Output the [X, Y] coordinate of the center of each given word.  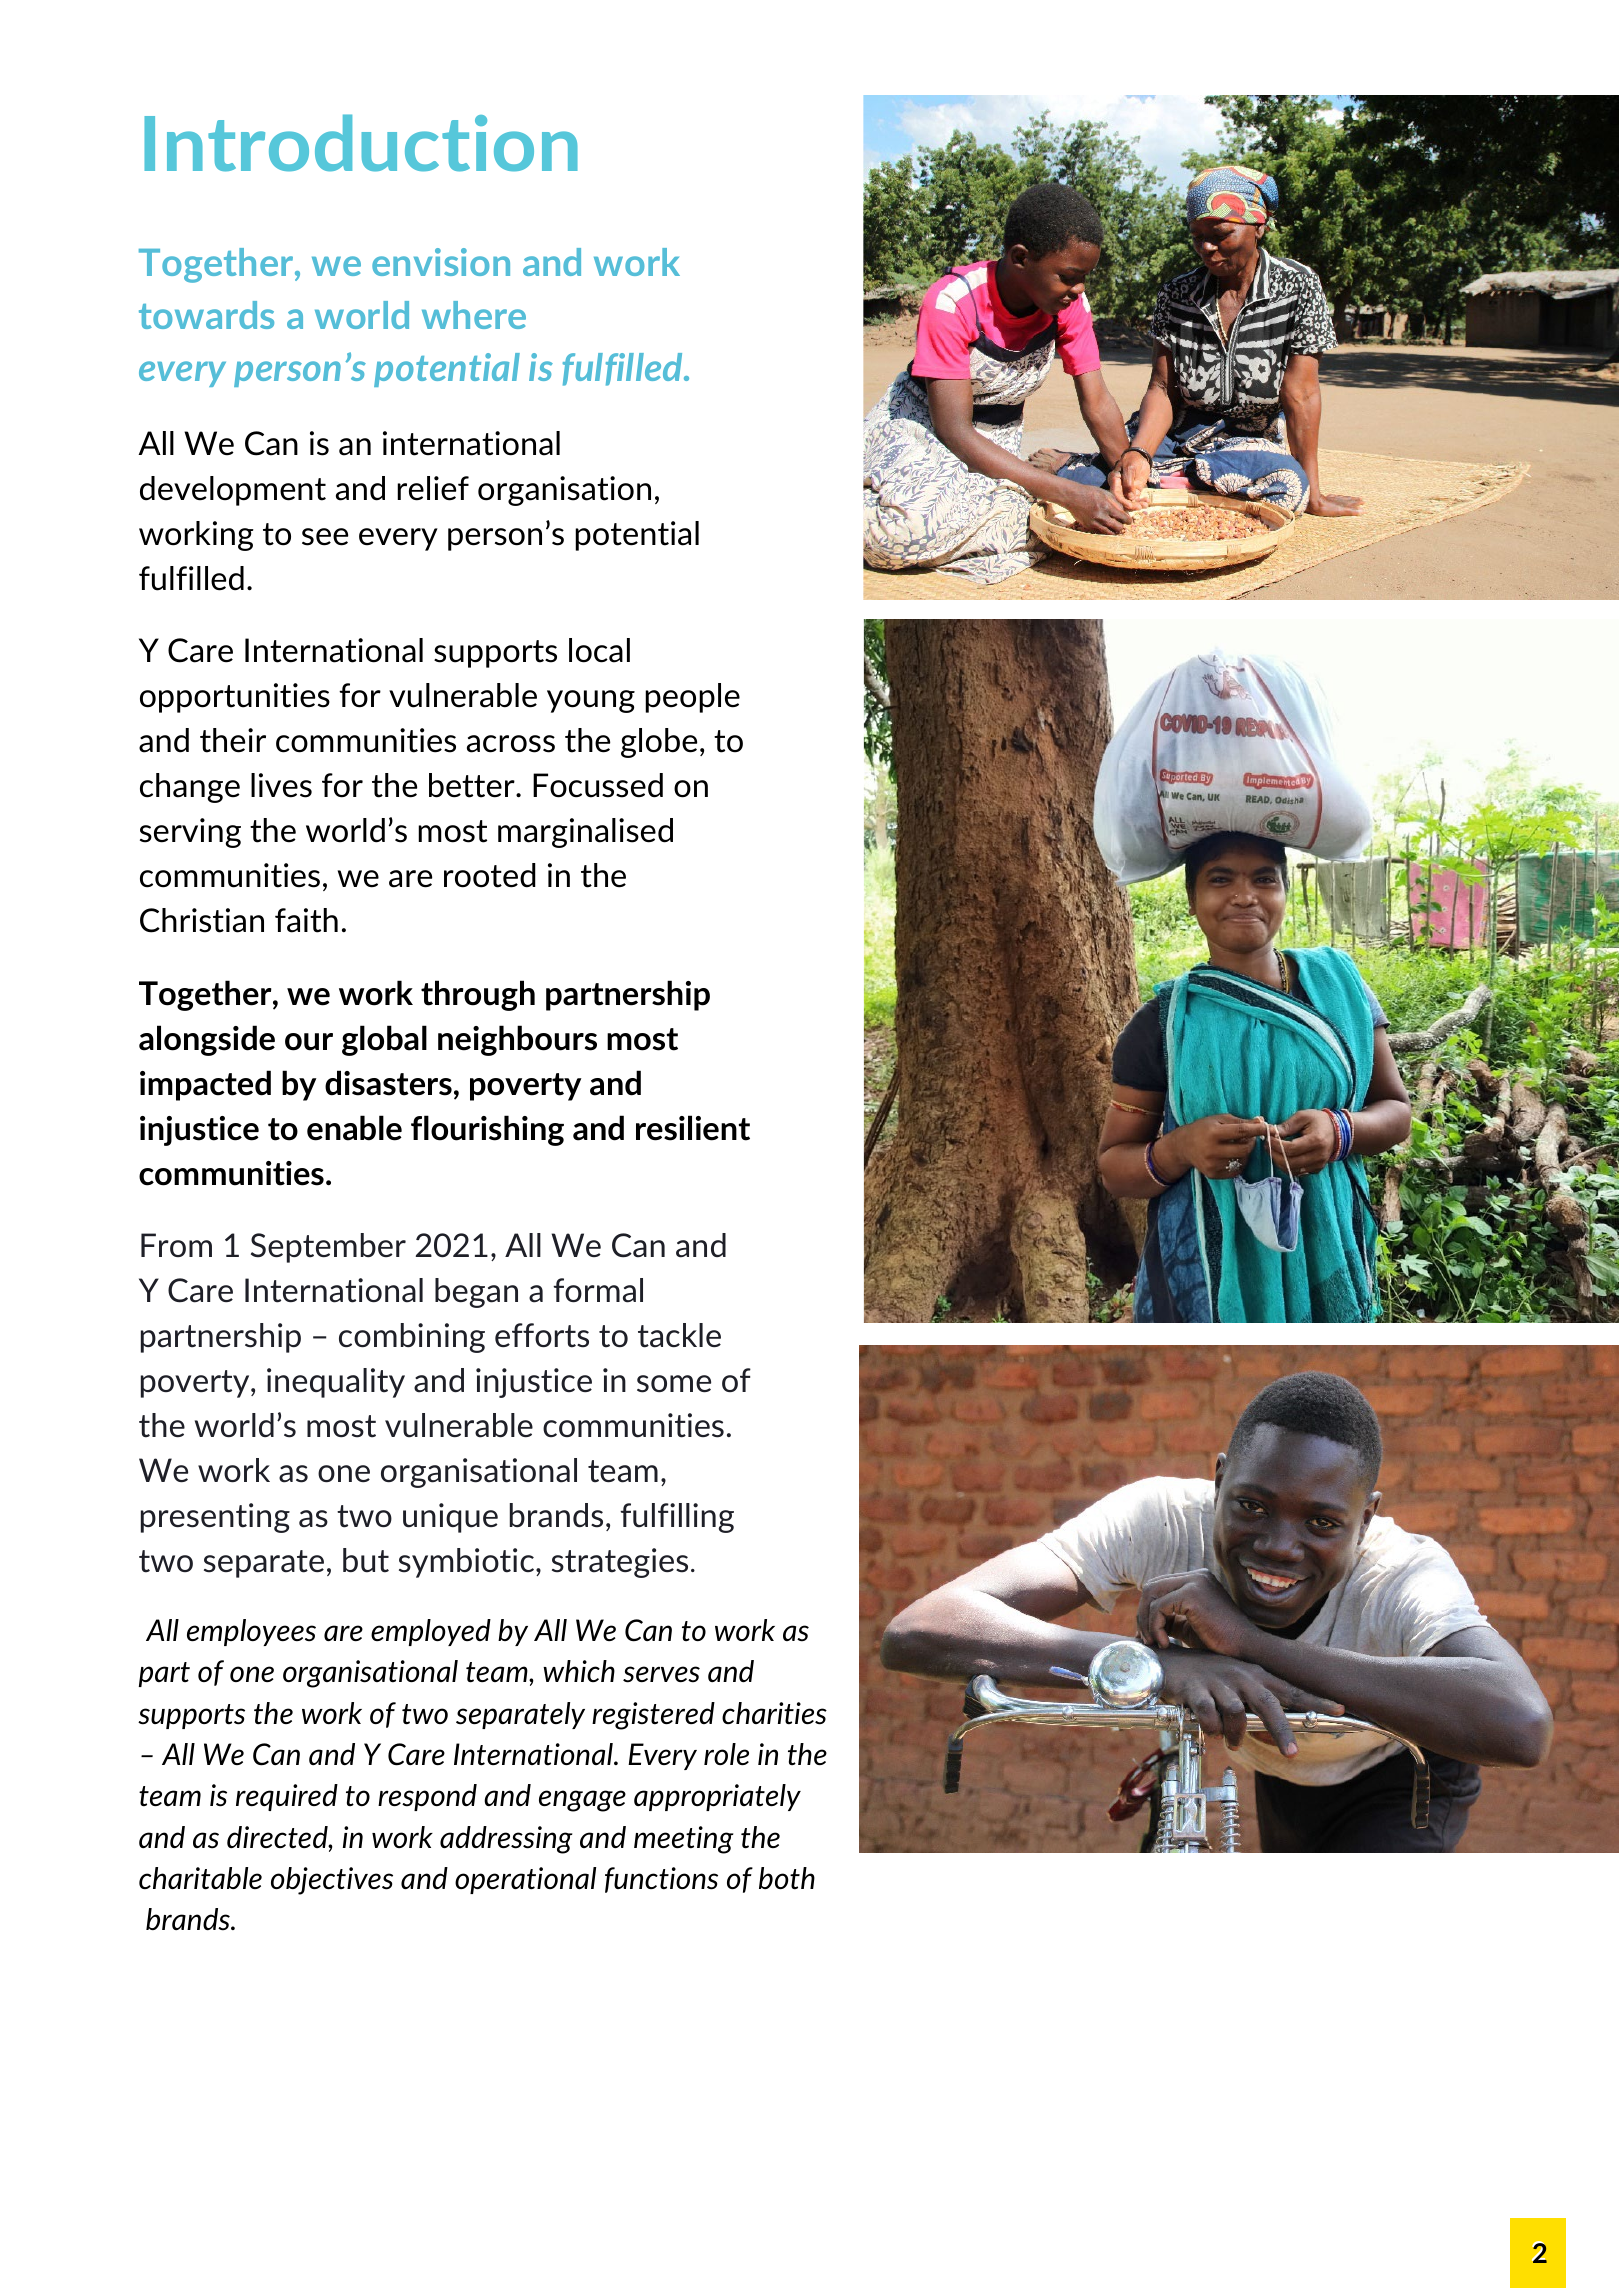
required [287, 1797]
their [233, 740]
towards [206, 315]
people [692, 698]
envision [441, 262]
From [176, 1245]
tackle [679, 1335]
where [474, 315]
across [511, 744]
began [476, 1293]
